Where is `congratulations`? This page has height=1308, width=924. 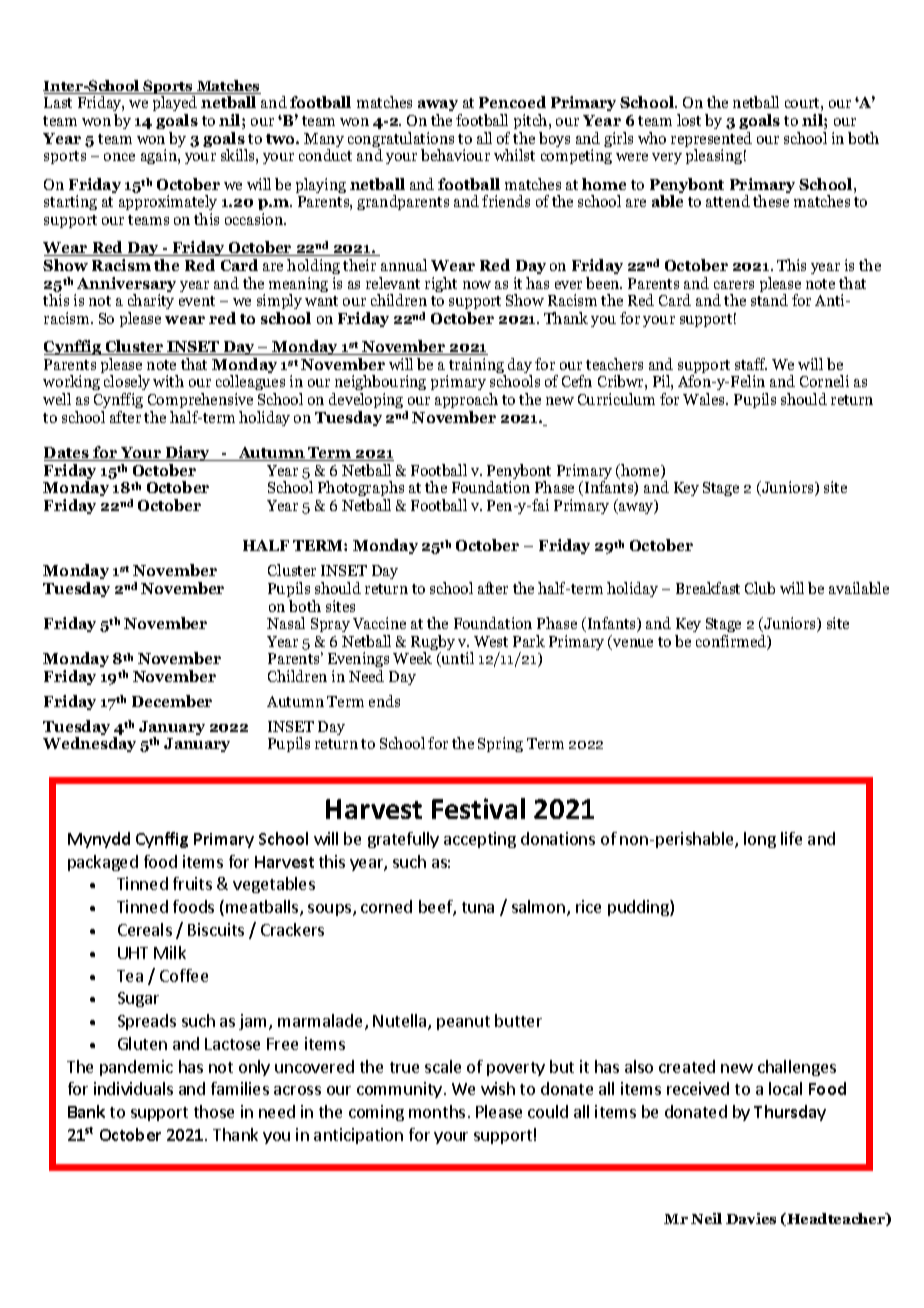 congratulations is located at coordinates (401, 141).
